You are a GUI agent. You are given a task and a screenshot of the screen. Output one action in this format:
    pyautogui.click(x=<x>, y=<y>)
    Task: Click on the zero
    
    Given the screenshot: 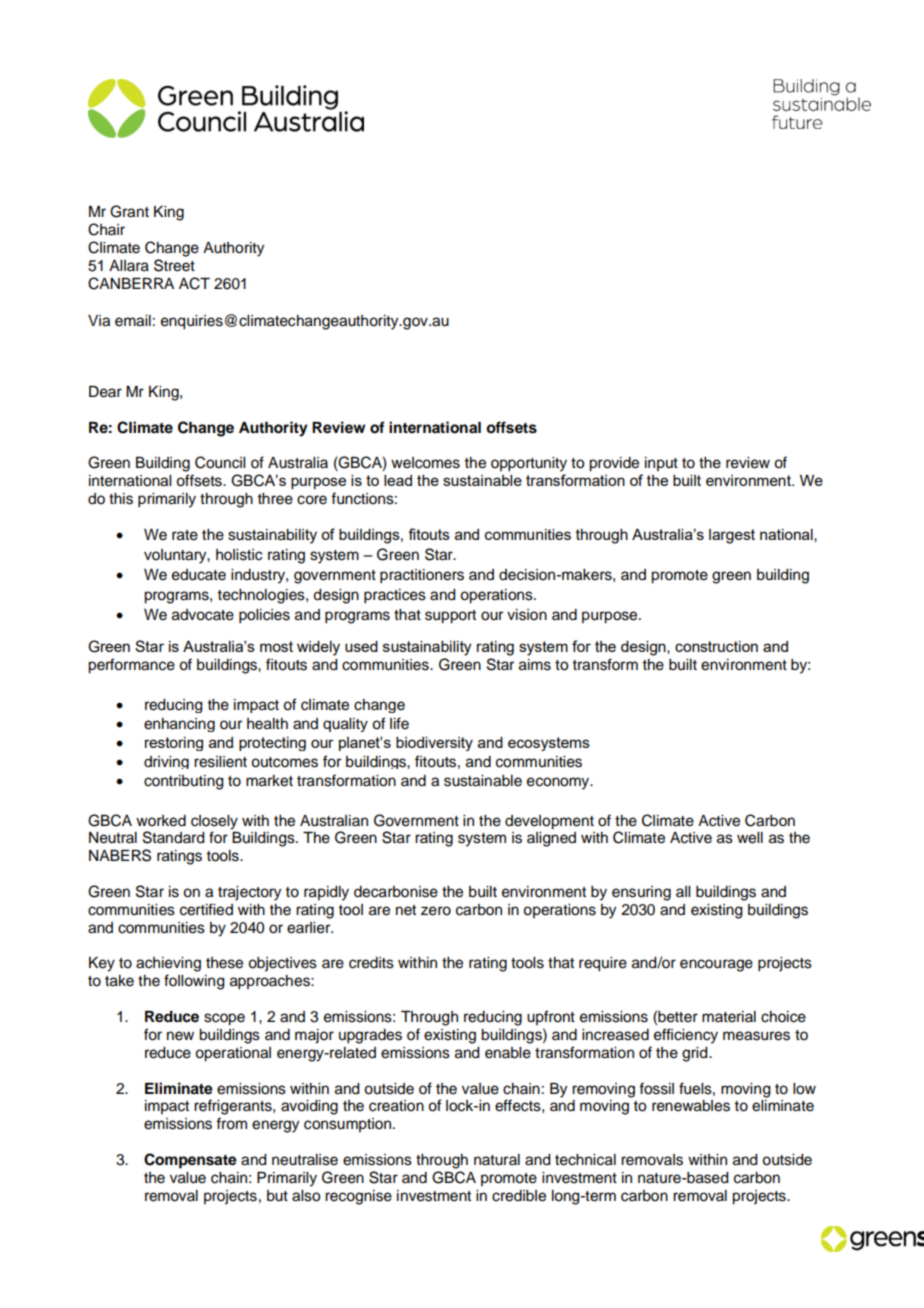 What is the action you would take?
    pyautogui.click(x=436, y=911)
